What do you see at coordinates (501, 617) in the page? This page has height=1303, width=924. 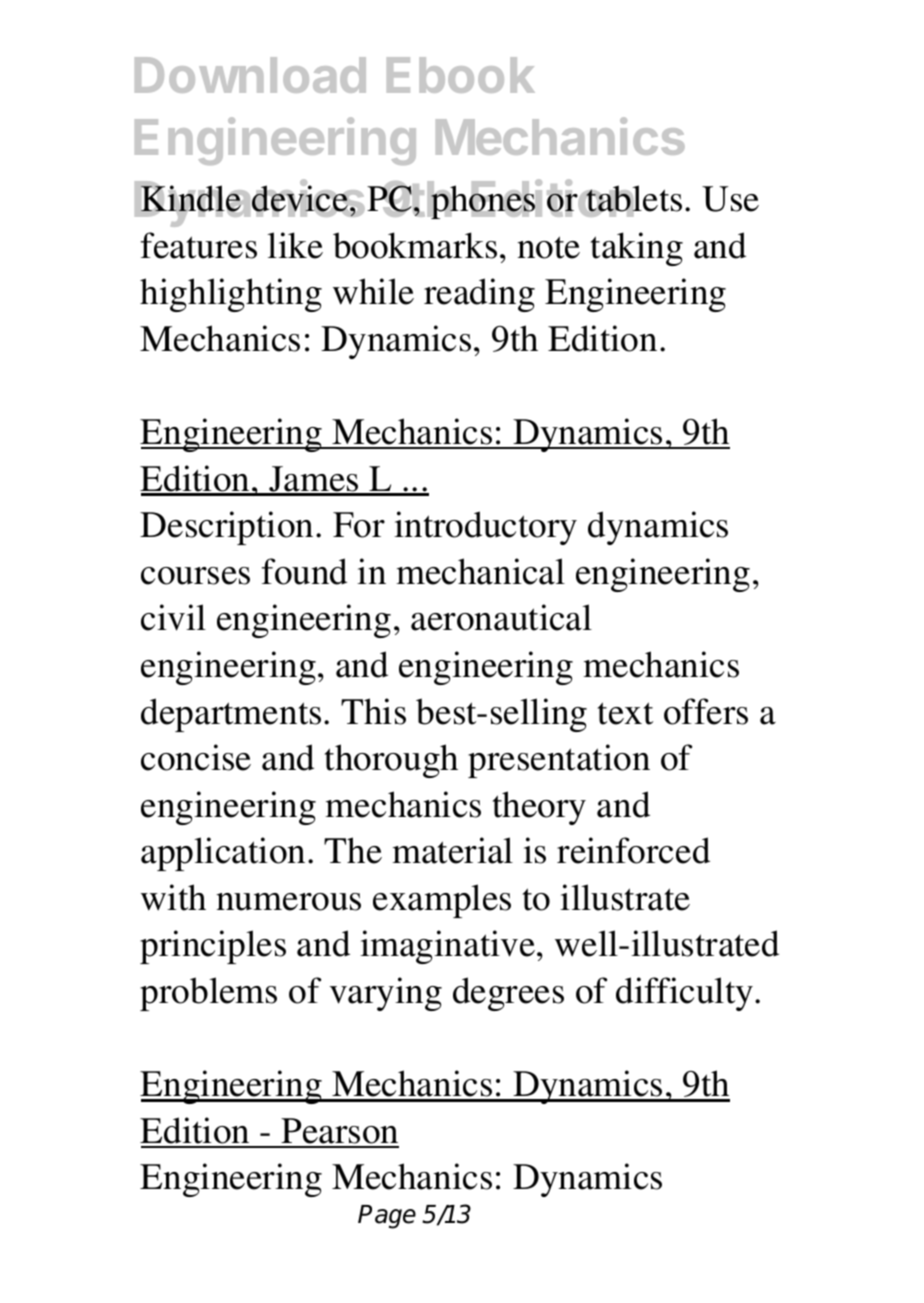 I see `aeronautical` at bounding box center [501, 617].
